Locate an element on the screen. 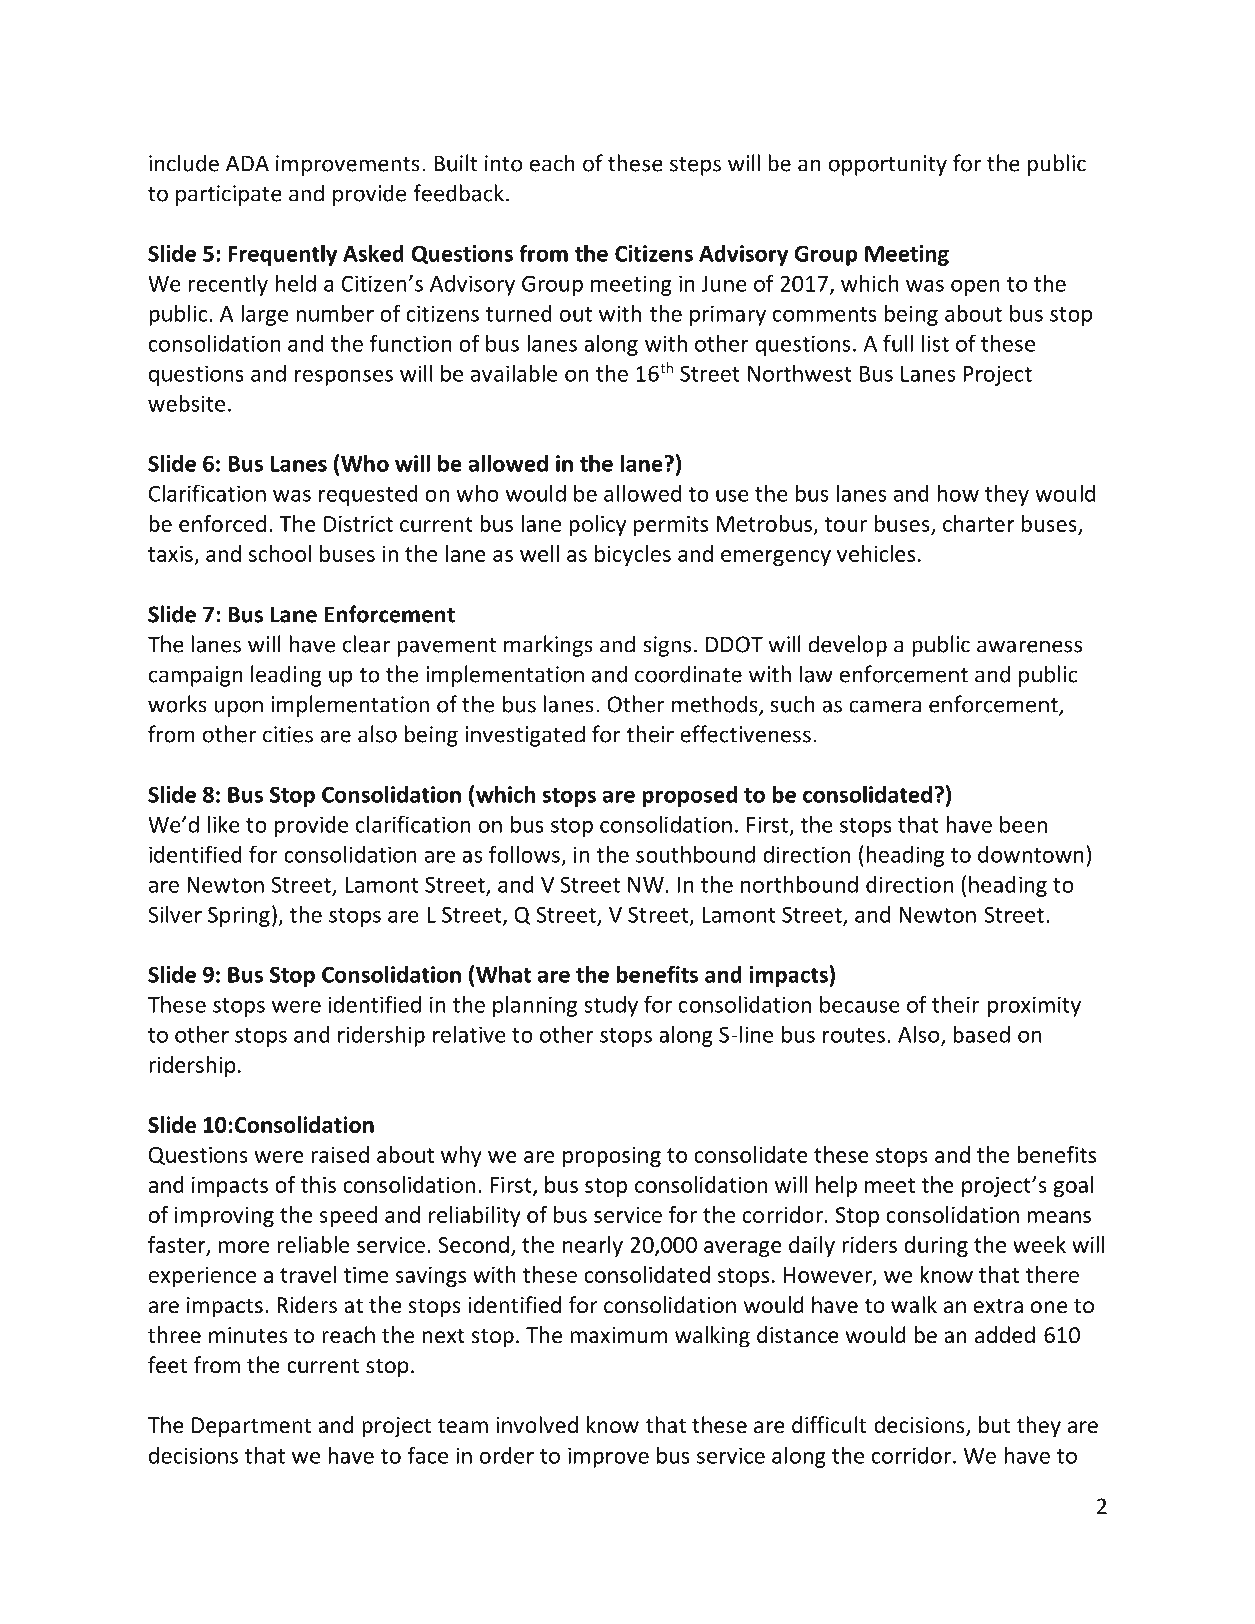 The height and width of the screenshot is (1624, 1255). raised is located at coordinates (340, 1154).
